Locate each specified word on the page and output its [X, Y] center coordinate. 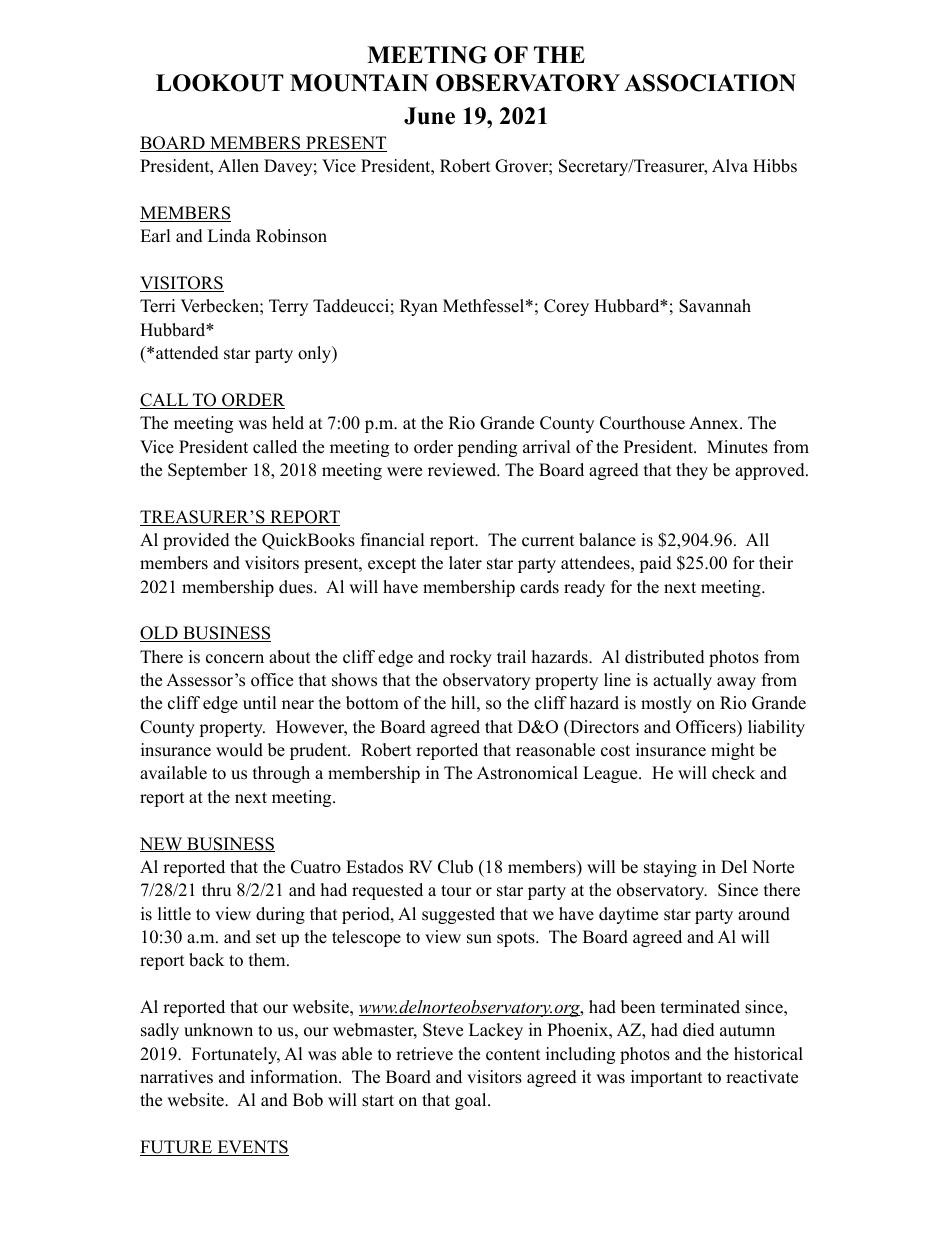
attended [187, 353]
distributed [665, 657]
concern [235, 659]
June [429, 116]
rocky [471, 658]
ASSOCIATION [710, 83]
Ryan [419, 307]
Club [455, 867]
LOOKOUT [220, 83]
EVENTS [252, 1148]
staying [670, 868]
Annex [715, 423]
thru [216, 890]
